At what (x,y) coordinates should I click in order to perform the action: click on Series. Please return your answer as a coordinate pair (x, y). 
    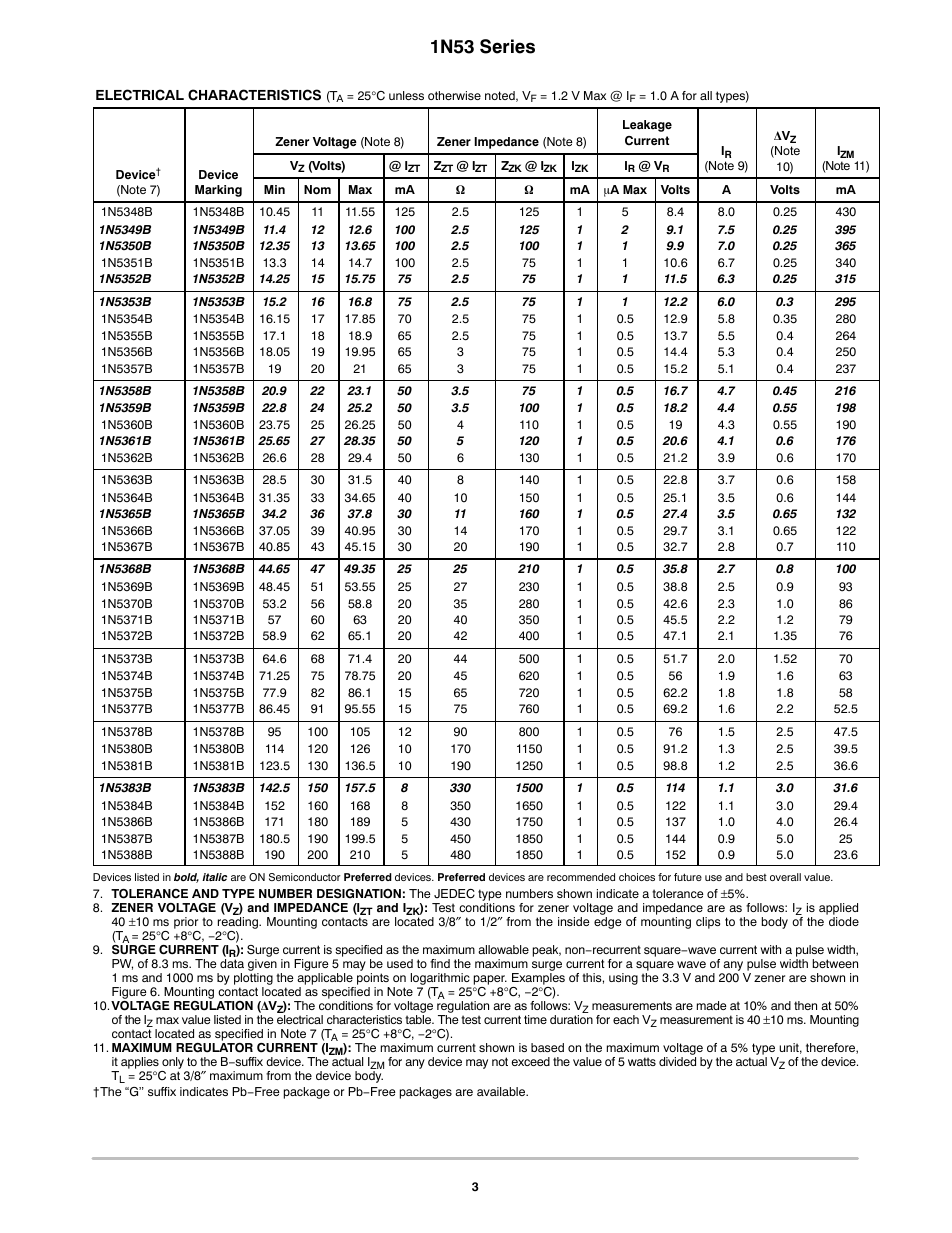
    Looking at the image, I should click on (507, 46).
